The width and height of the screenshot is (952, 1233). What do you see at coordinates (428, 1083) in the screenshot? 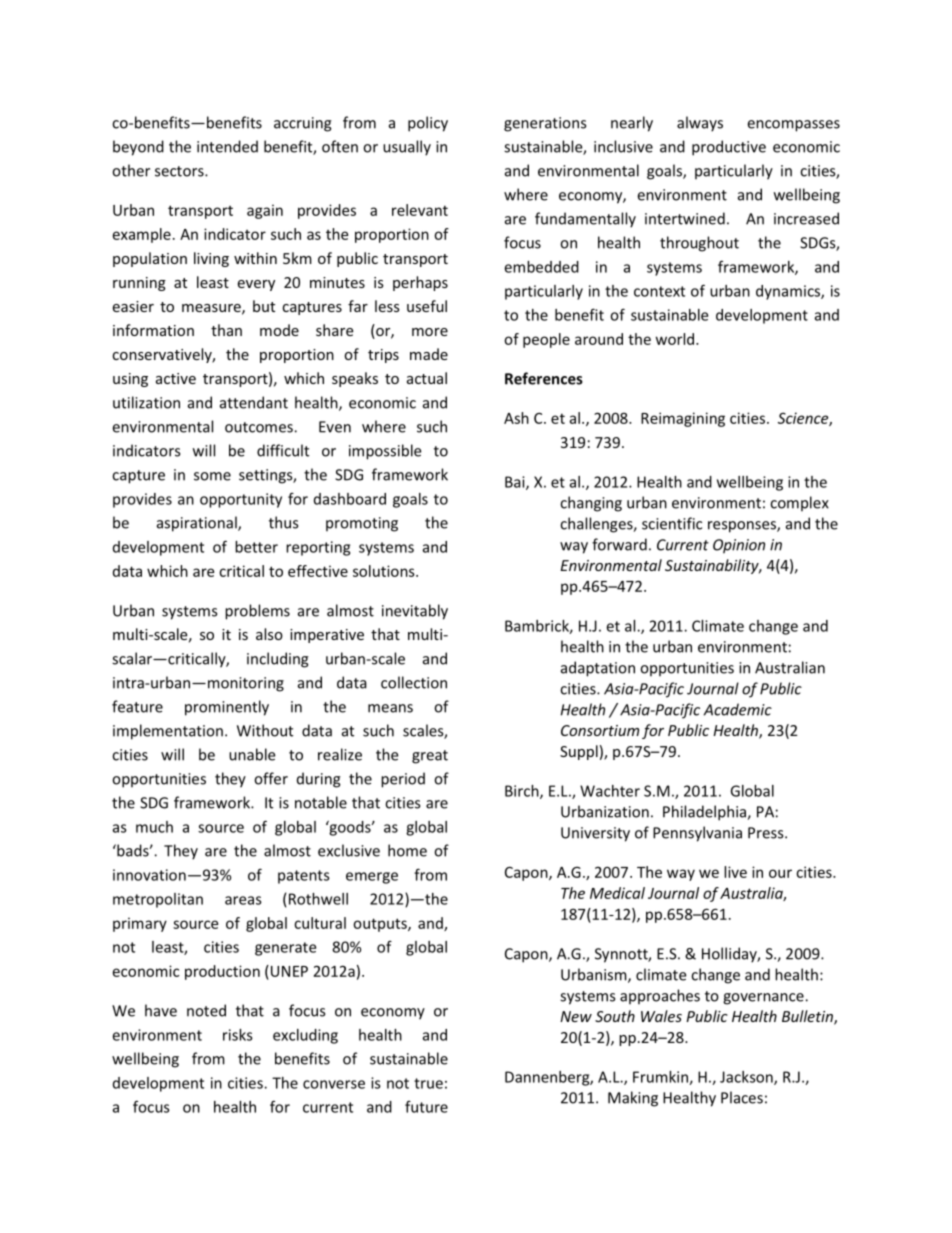
I see `true` at bounding box center [428, 1083].
